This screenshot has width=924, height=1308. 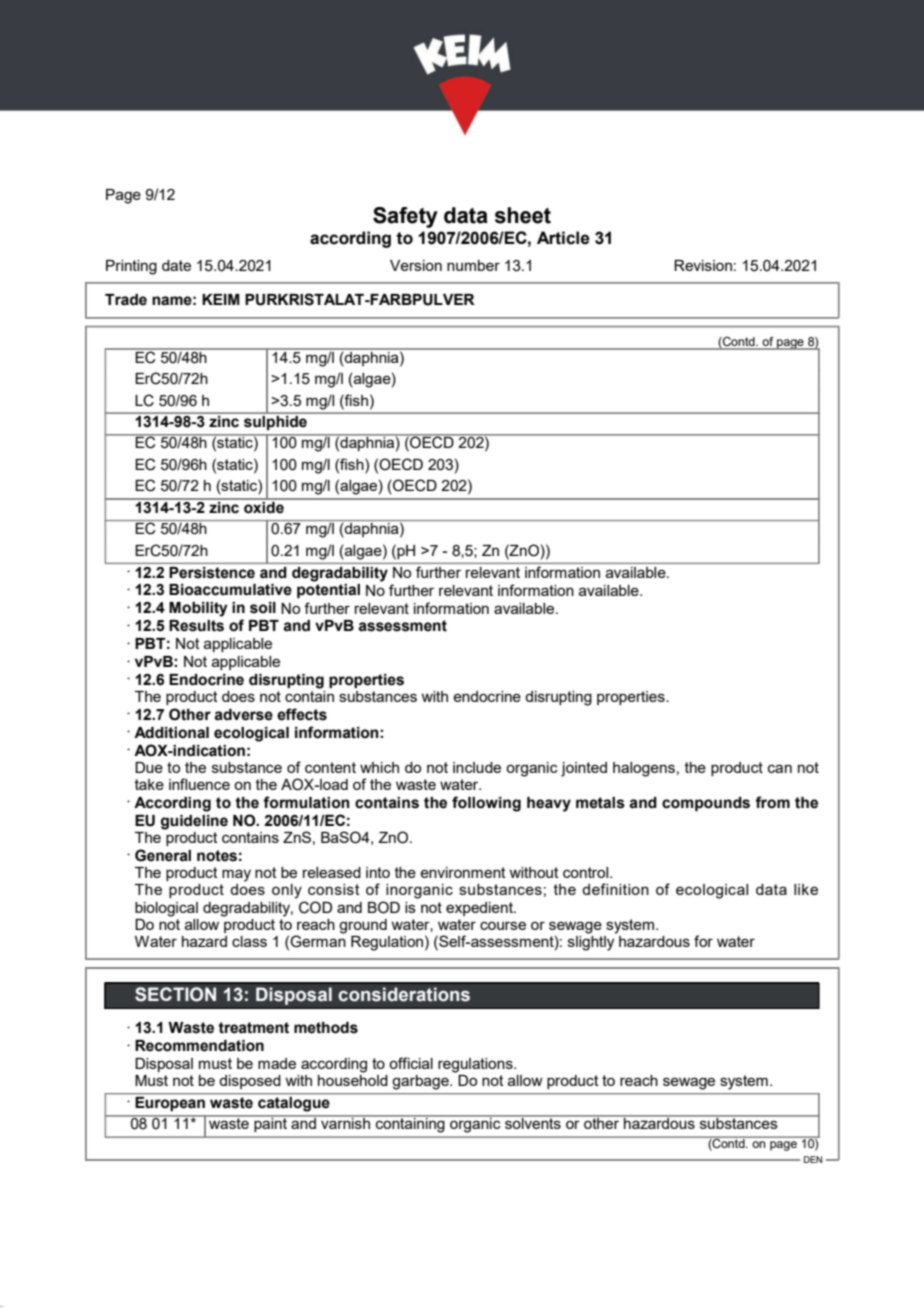 I want to click on Persistence, so click(x=212, y=572).
